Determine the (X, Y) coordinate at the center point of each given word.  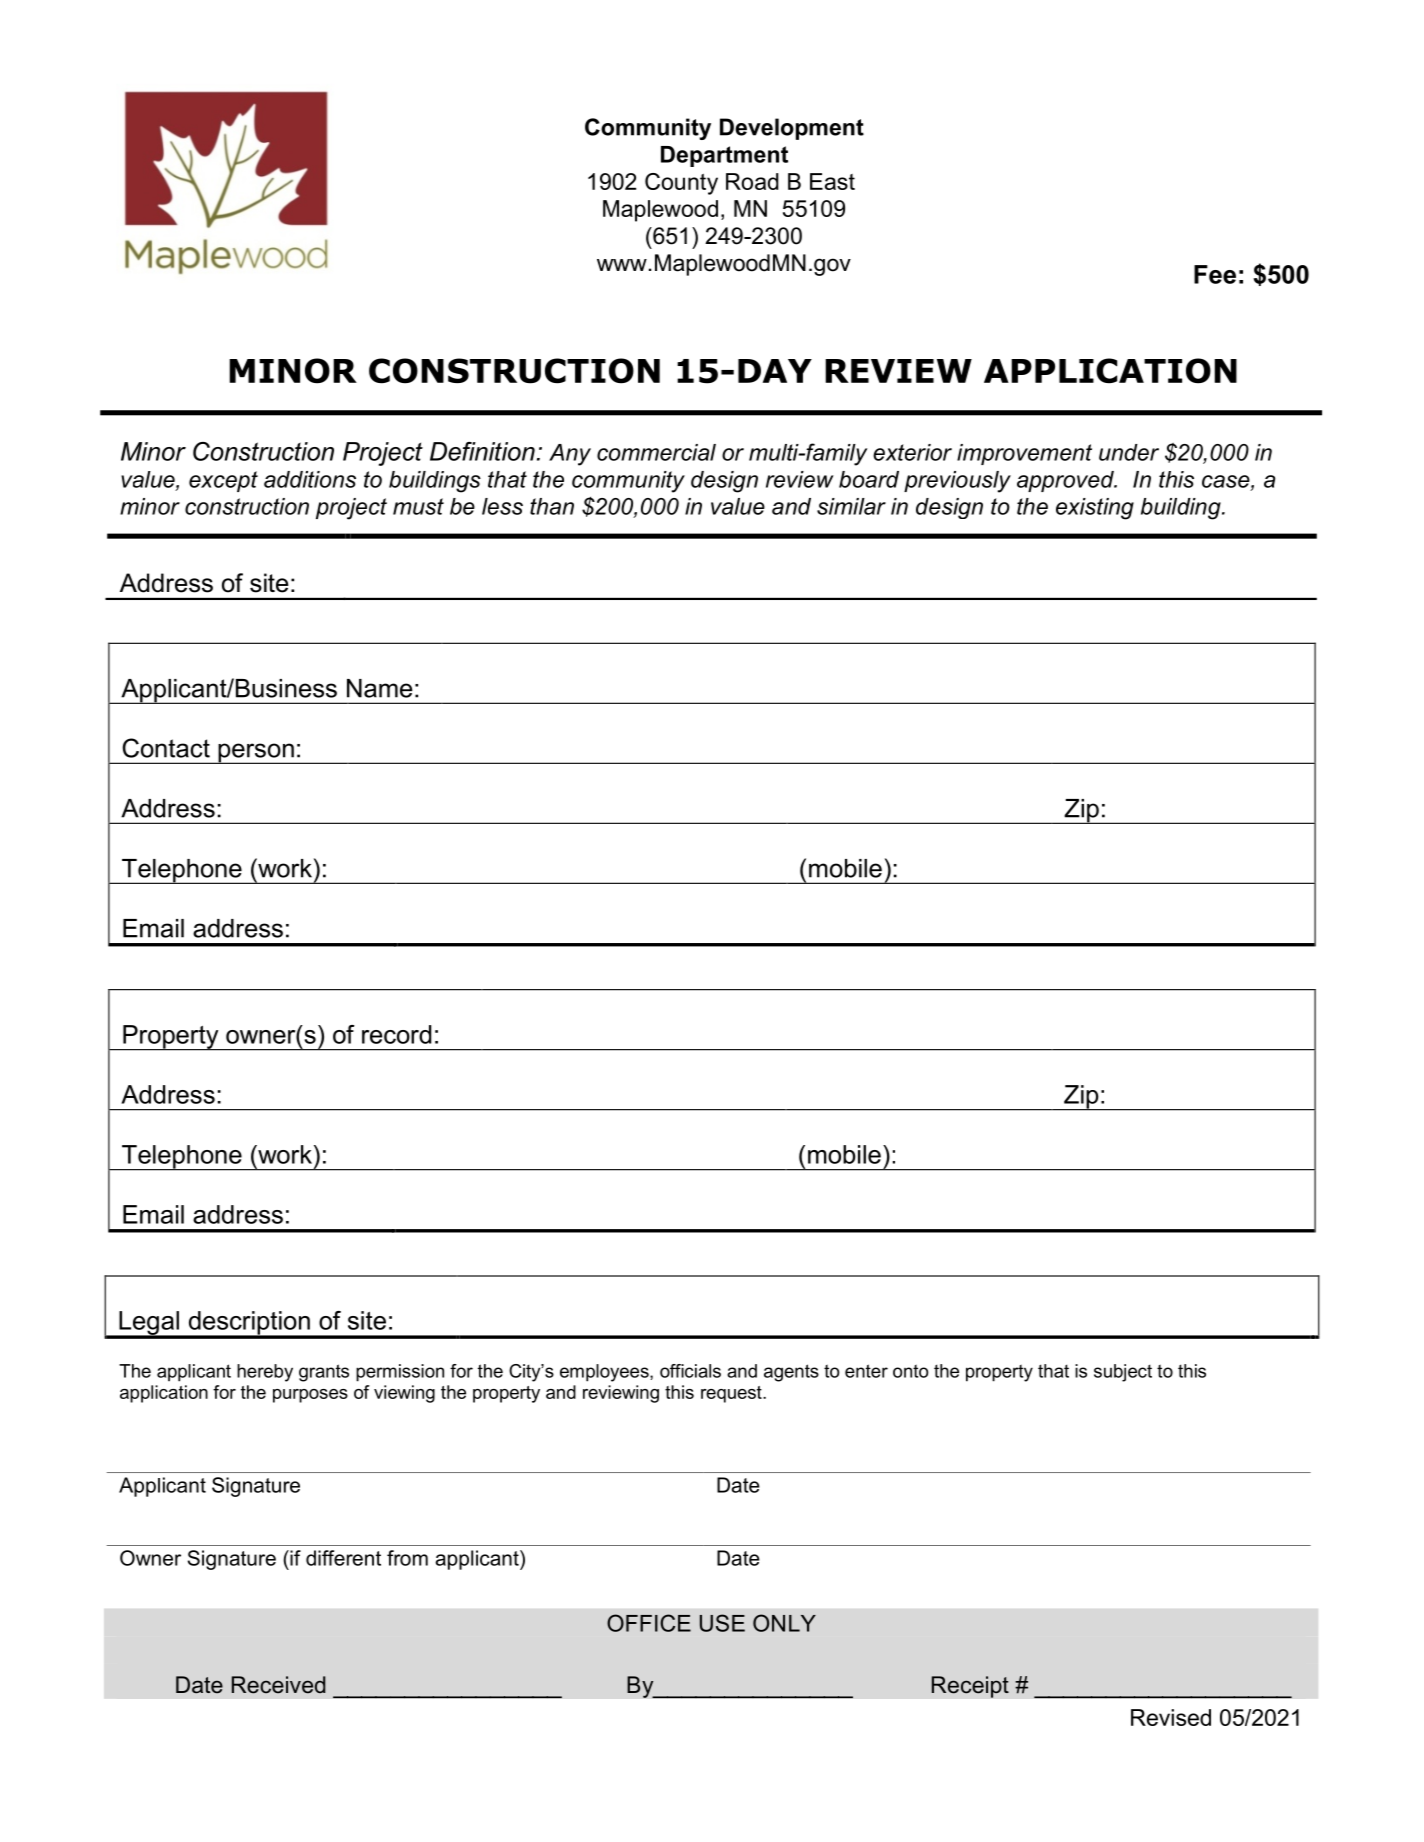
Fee (1215, 274)
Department (724, 156)
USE (722, 1623)
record (396, 1034)
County (681, 184)
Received (278, 1685)
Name (380, 688)
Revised (1171, 1717)
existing (1095, 509)
